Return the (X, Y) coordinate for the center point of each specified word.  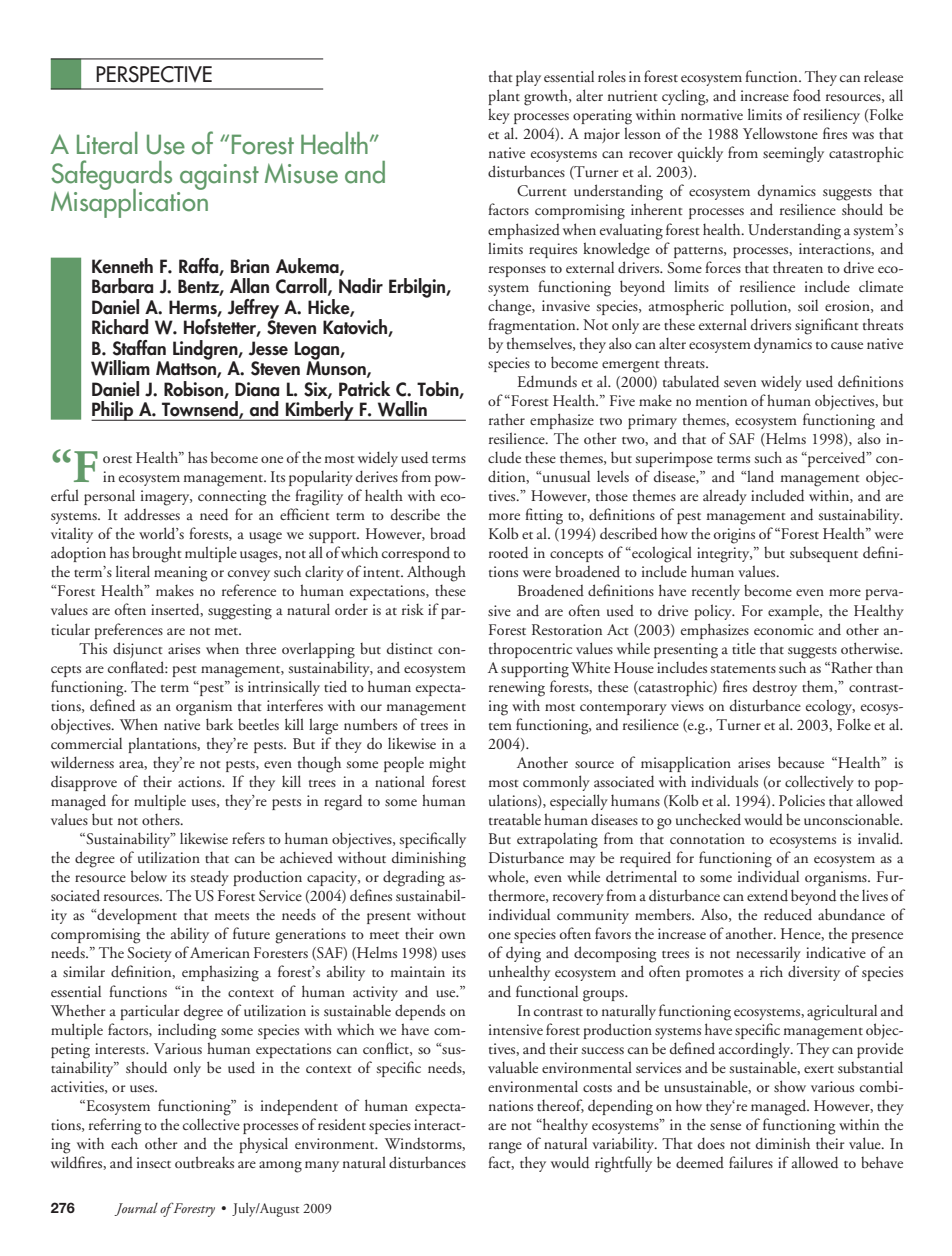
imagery (166, 498)
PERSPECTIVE (154, 74)
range (505, 1148)
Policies (802, 800)
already (725, 497)
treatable (515, 819)
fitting (544, 516)
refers (248, 838)
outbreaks (204, 1162)
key (499, 116)
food (807, 95)
